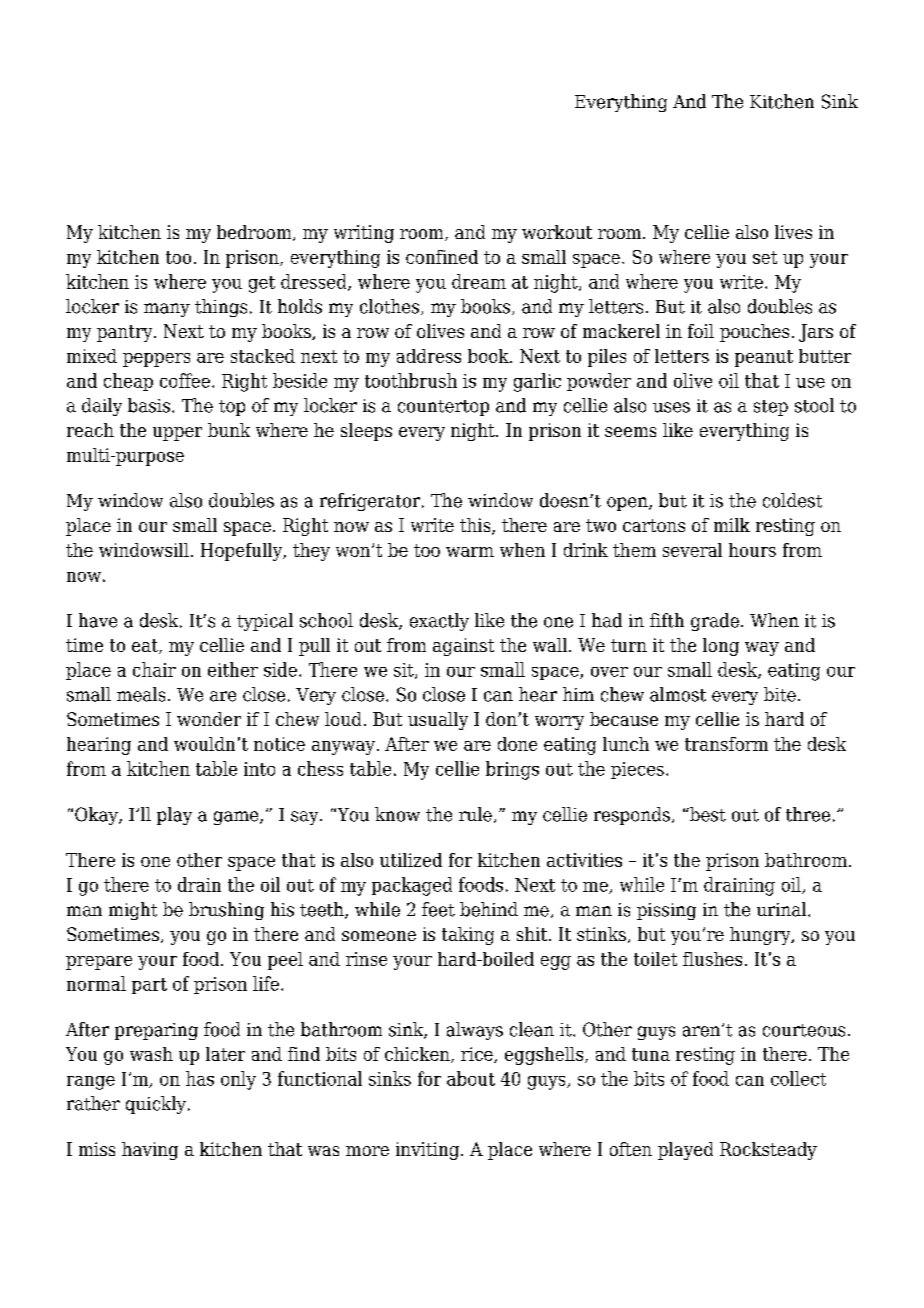 The width and height of the screenshot is (924, 1308). What do you see at coordinates (442, 257) in the screenshot?
I see `confined` at bounding box center [442, 257].
